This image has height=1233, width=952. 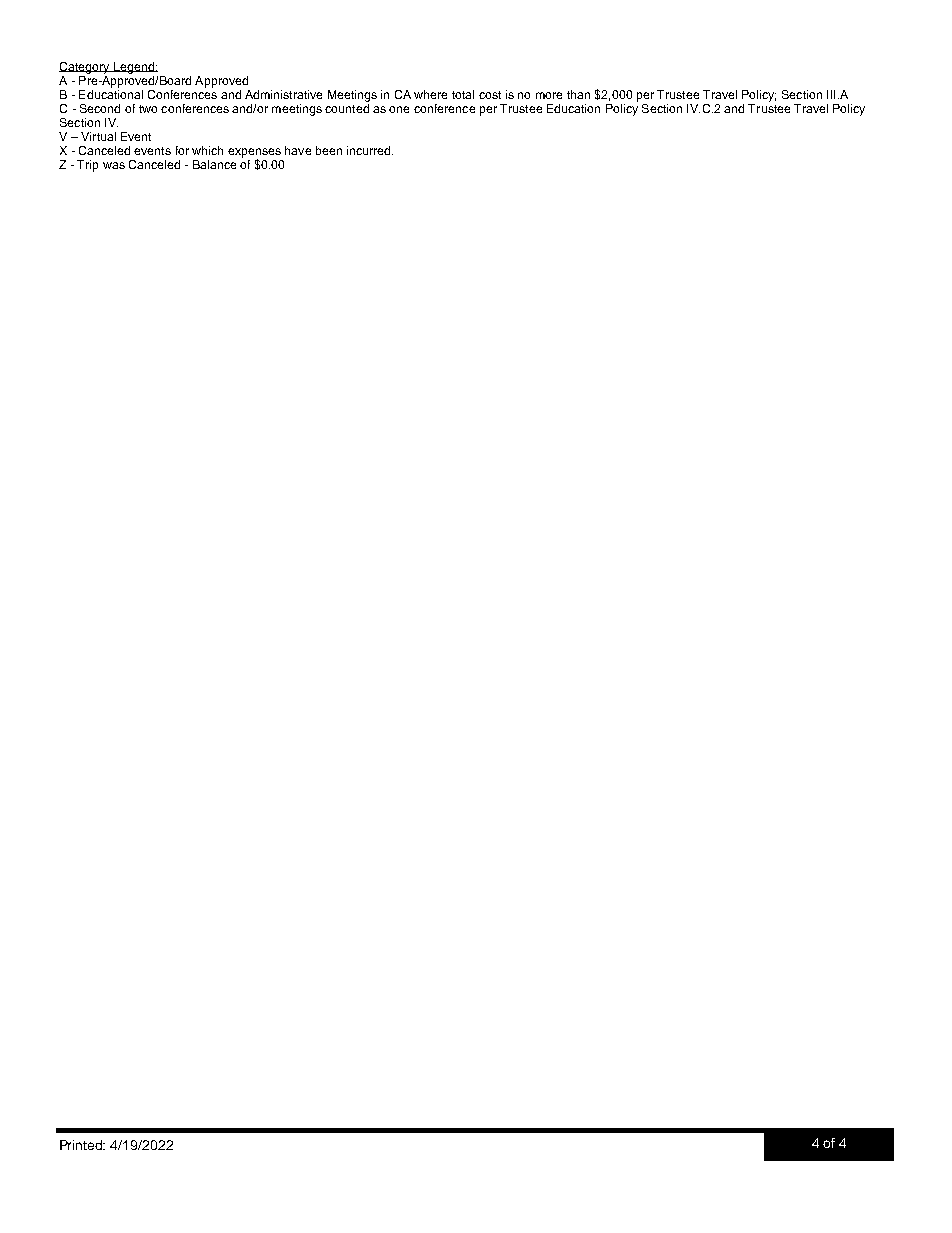 What do you see at coordinates (182, 150) in the image?
I see `for` at bounding box center [182, 150].
